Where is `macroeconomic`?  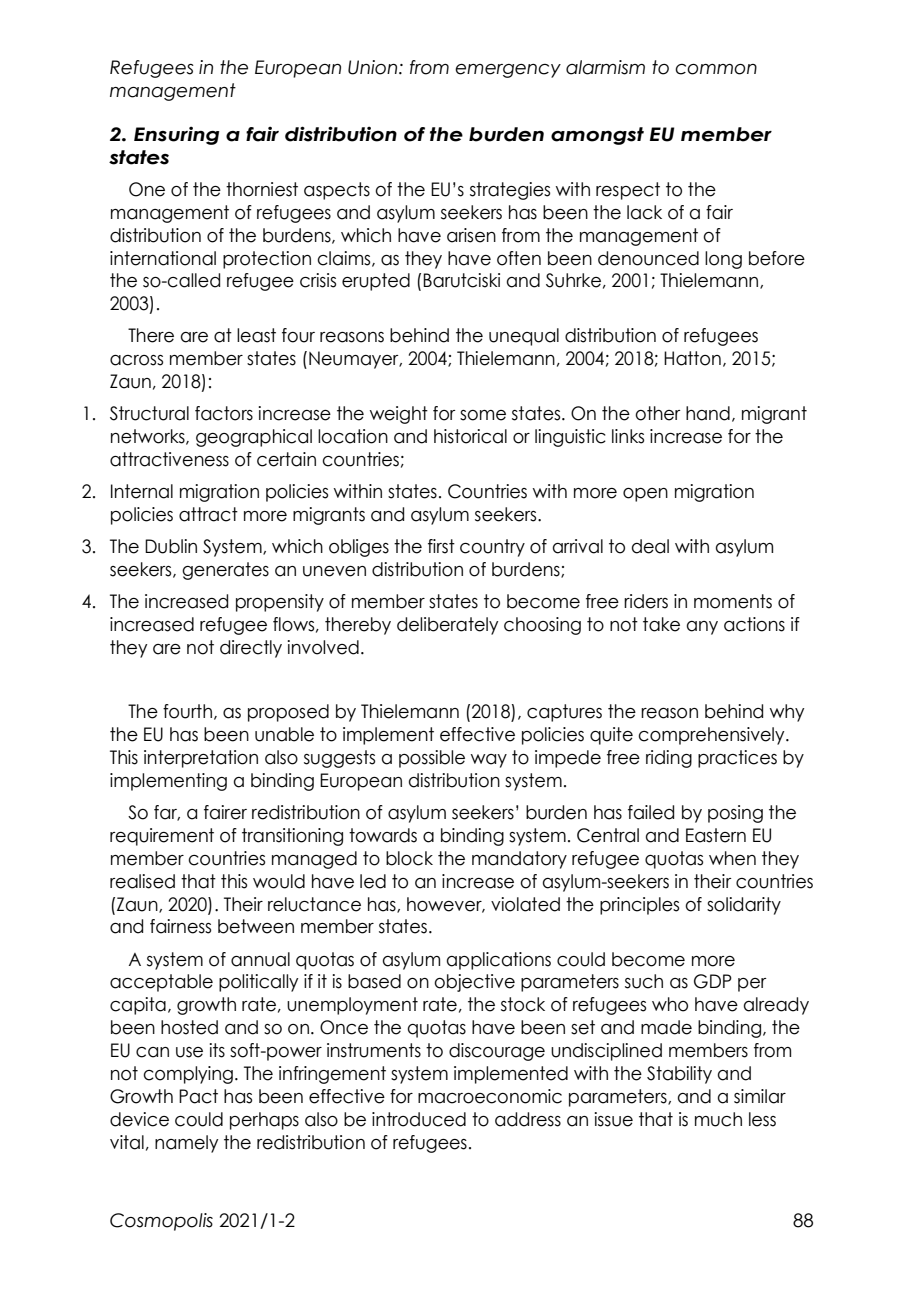 macroeconomic is located at coordinates (490, 1096).
